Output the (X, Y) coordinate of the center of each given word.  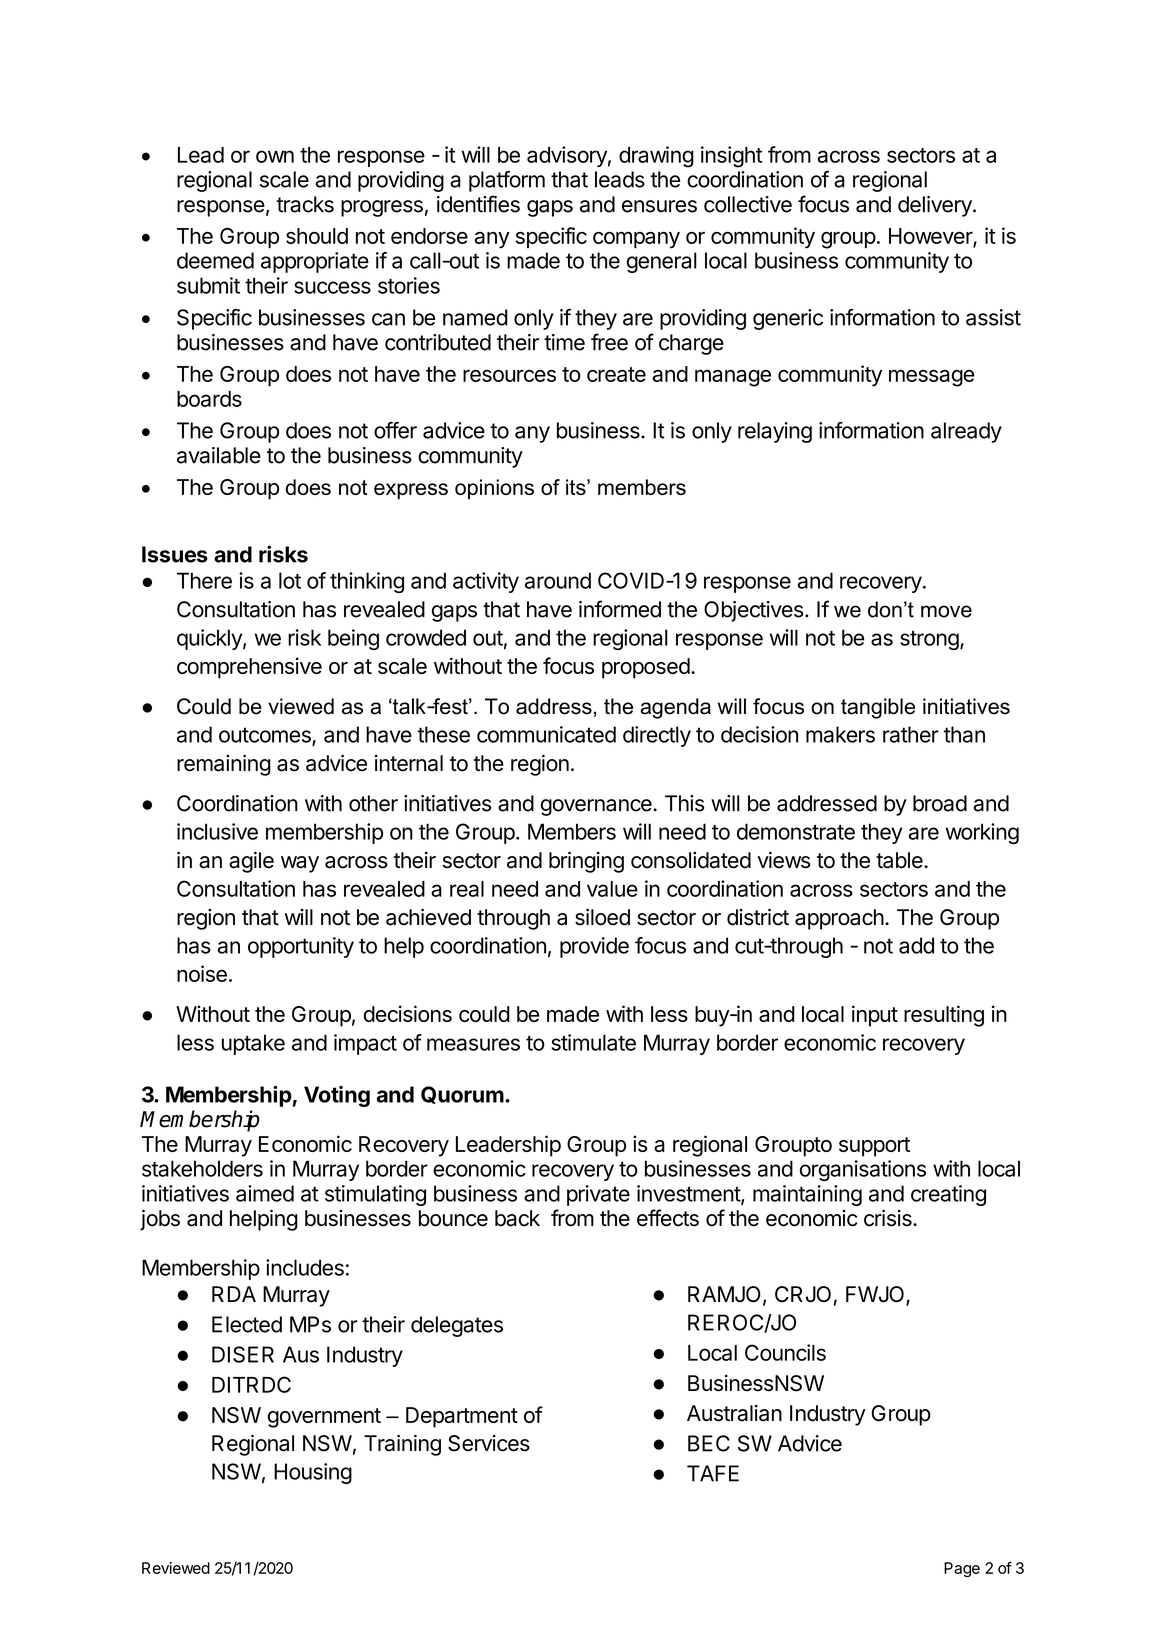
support (874, 1147)
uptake (253, 1044)
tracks (305, 204)
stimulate (593, 1042)
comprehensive (249, 668)
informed (620, 609)
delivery (936, 206)
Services (489, 1443)
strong (929, 640)
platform (507, 181)
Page (962, 1569)
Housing (313, 1473)
